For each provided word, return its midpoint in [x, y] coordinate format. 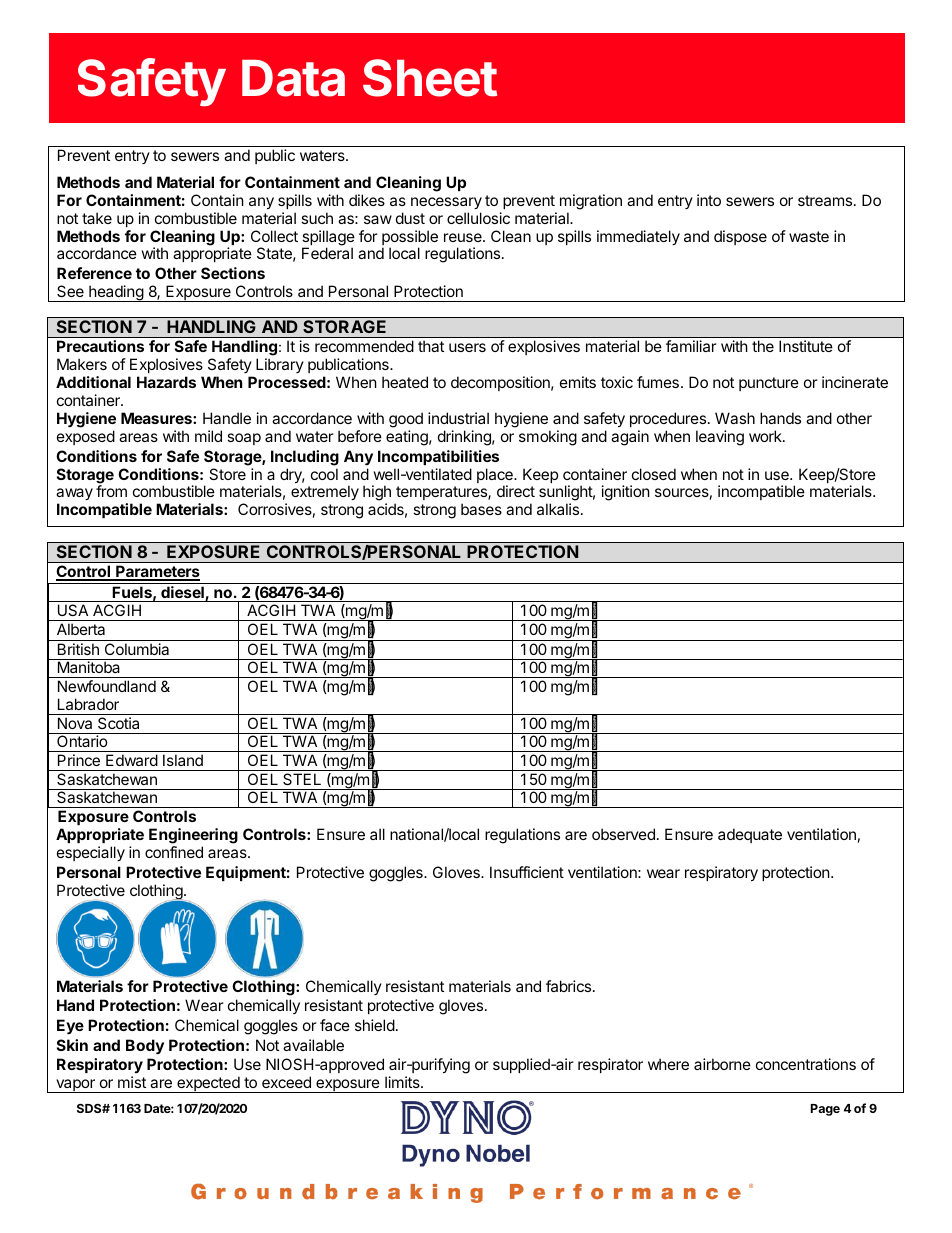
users [467, 347]
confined [174, 852]
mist [132, 1082]
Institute [806, 346]
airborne [722, 1064]
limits [403, 1082]
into [709, 200]
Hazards [166, 382]
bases [481, 509]
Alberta [81, 629]
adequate [750, 835]
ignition [626, 493]
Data [293, 78]
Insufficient [527, 872]
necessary [446, 203]
